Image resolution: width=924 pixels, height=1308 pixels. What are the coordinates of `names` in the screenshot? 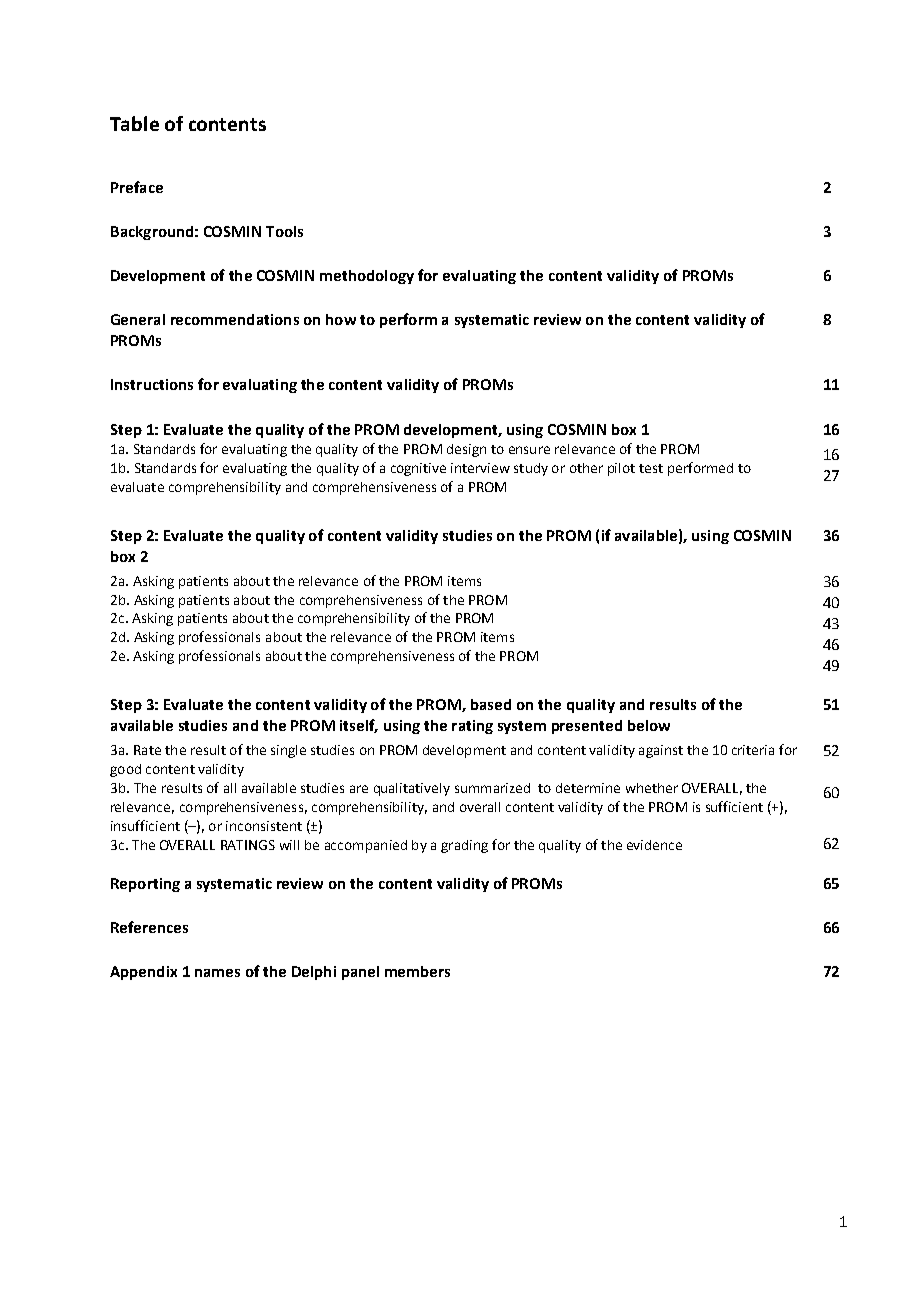 It's located at (217, 973).
